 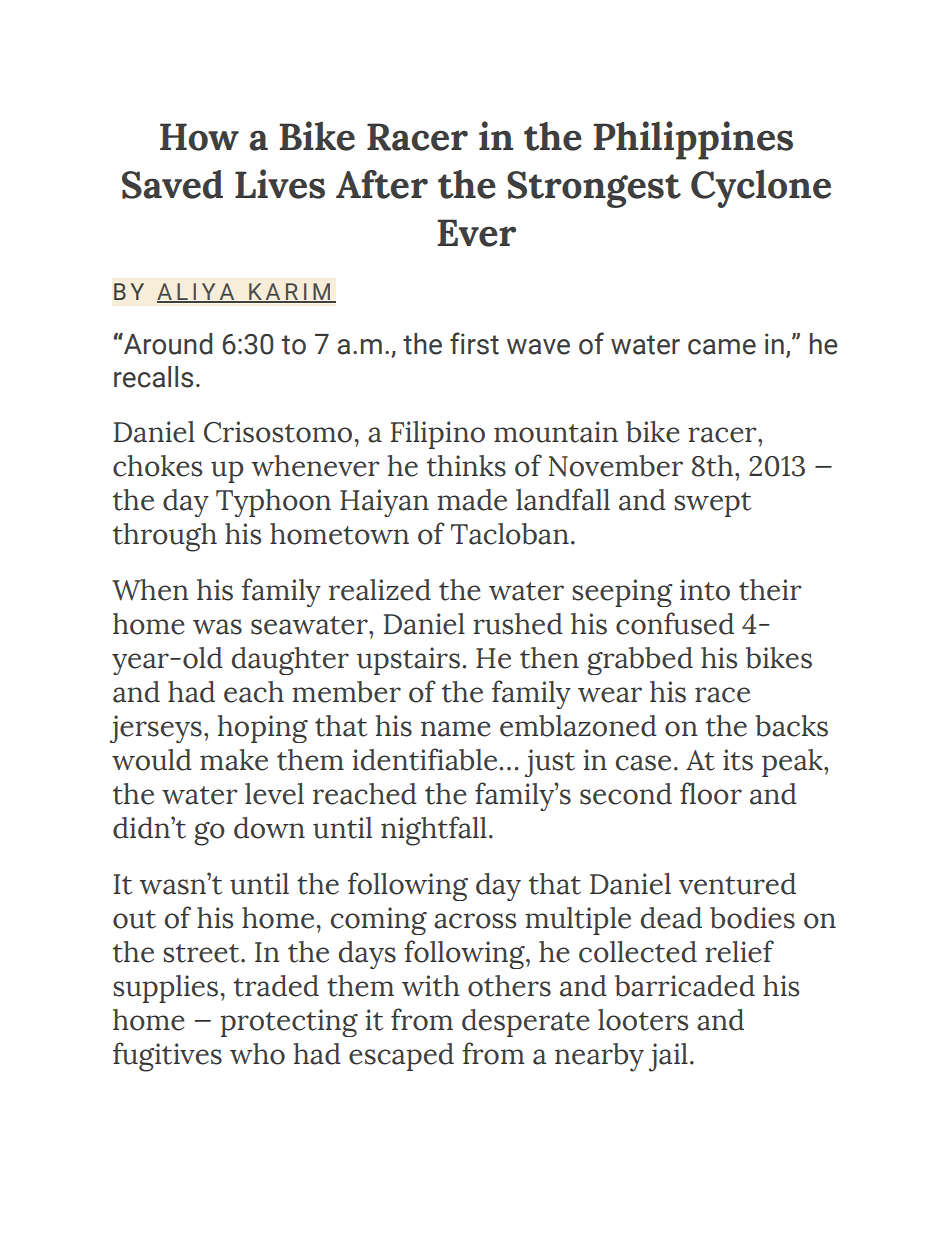 I want to click on ventured, so click(x=737, y=884).
